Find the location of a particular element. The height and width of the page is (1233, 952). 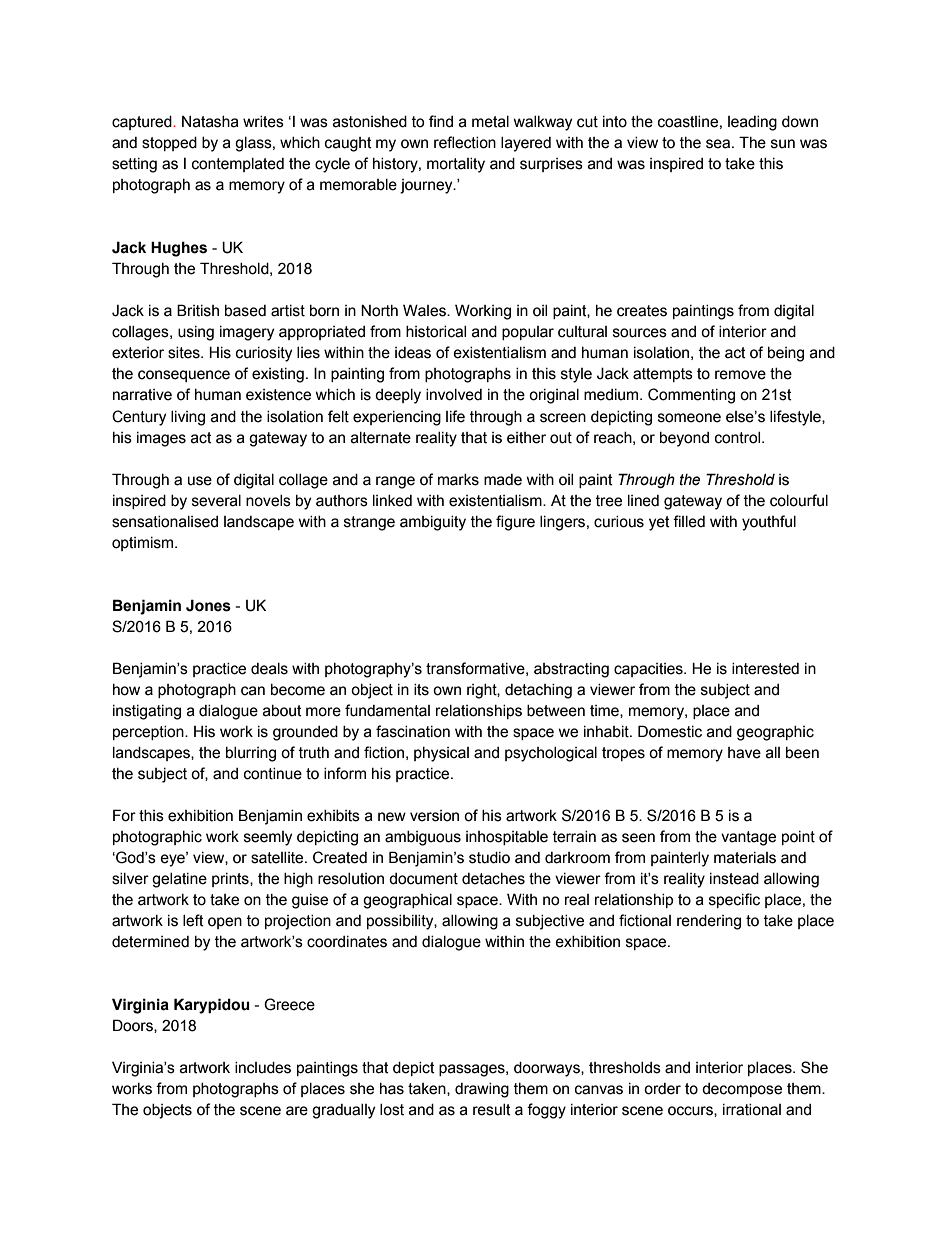

remove is located at coordinates (740, 375).
